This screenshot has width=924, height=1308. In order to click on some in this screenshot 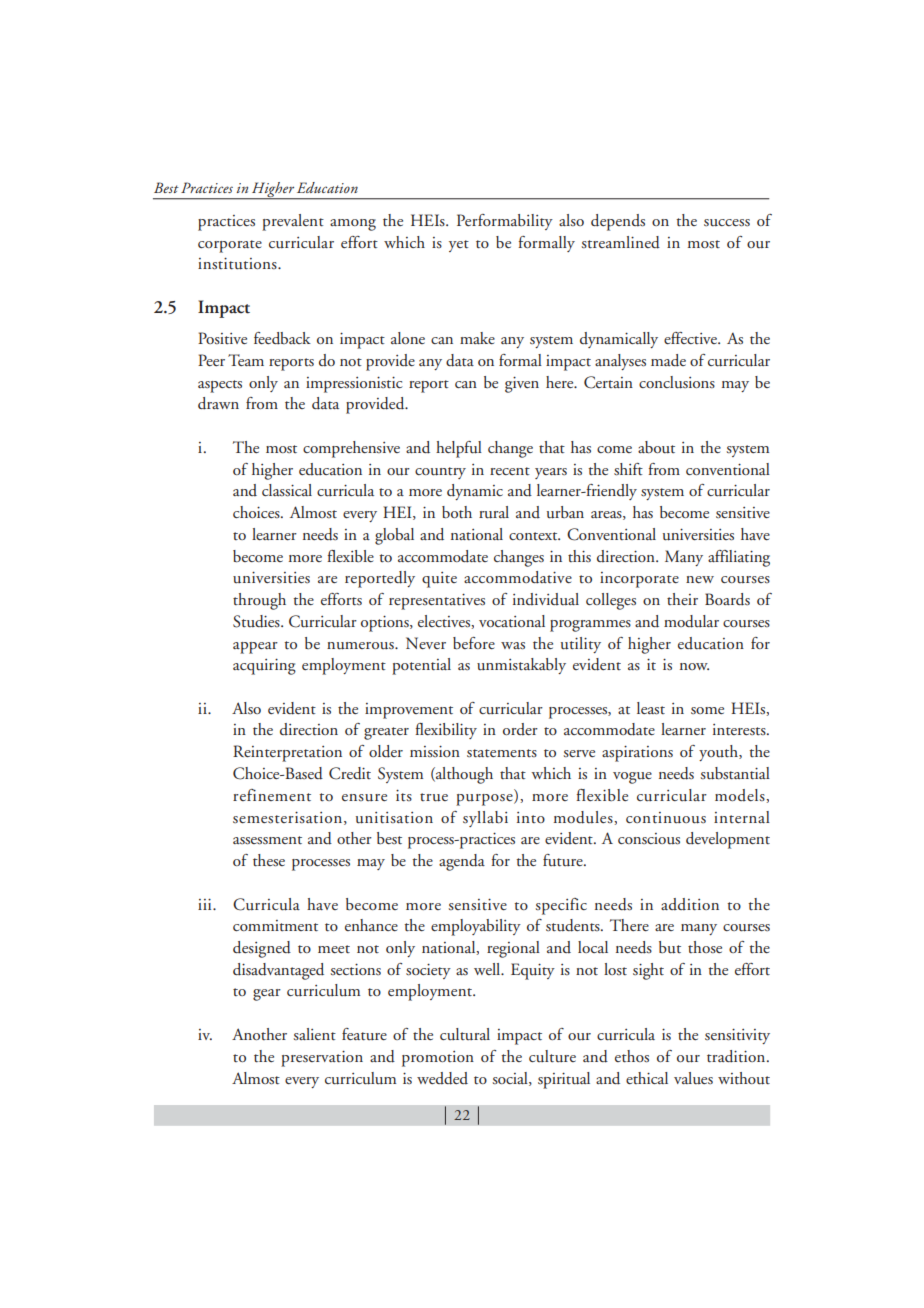, I will do `click(707, 710)`.
